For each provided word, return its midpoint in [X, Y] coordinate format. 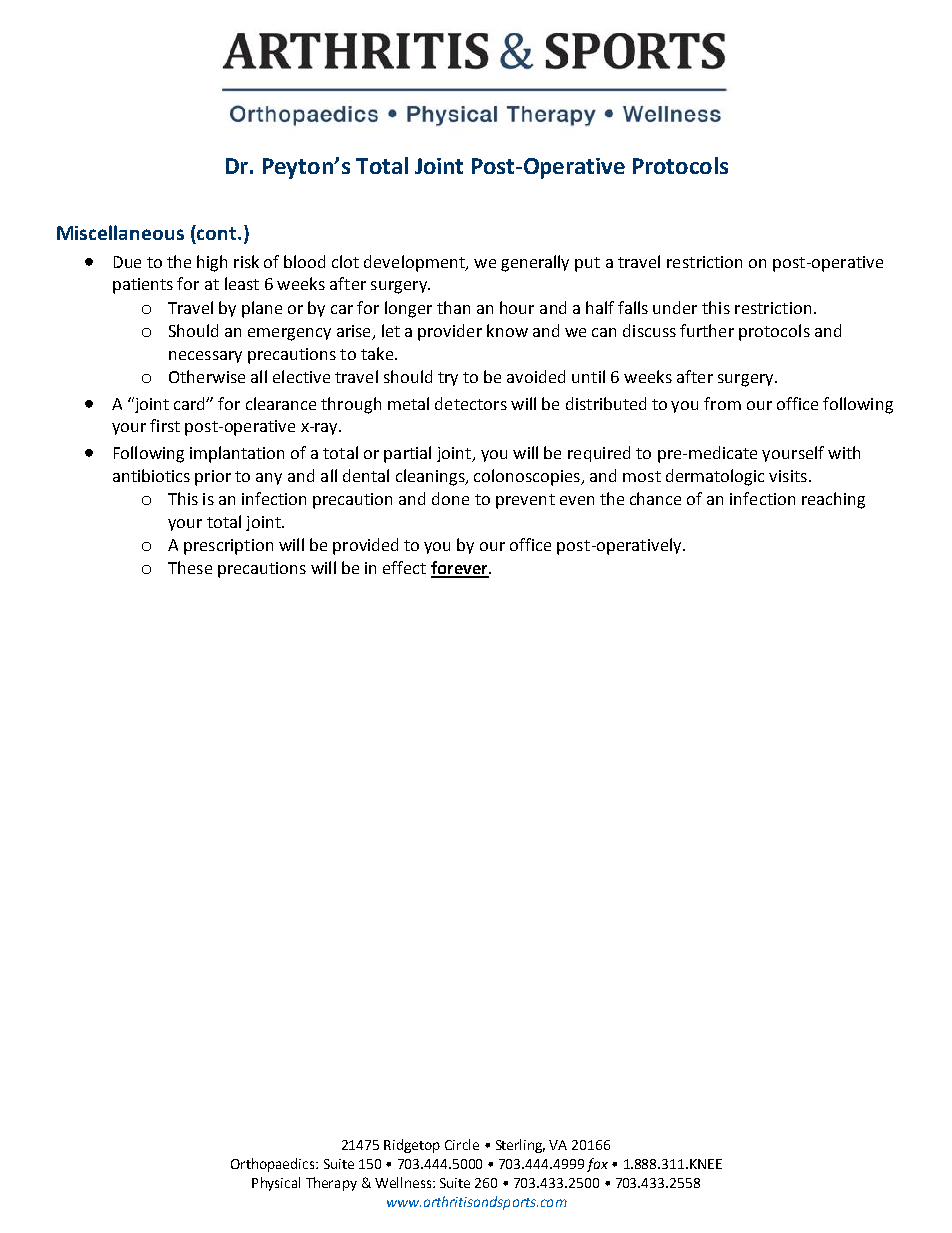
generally [535, 263]
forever [460, 569]
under [675, 307]
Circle [462, 1144]
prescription [228, 547]
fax [597, 1165]
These [190, 567]
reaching [833, 500]
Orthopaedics [274, 1165]
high [212, 263]
